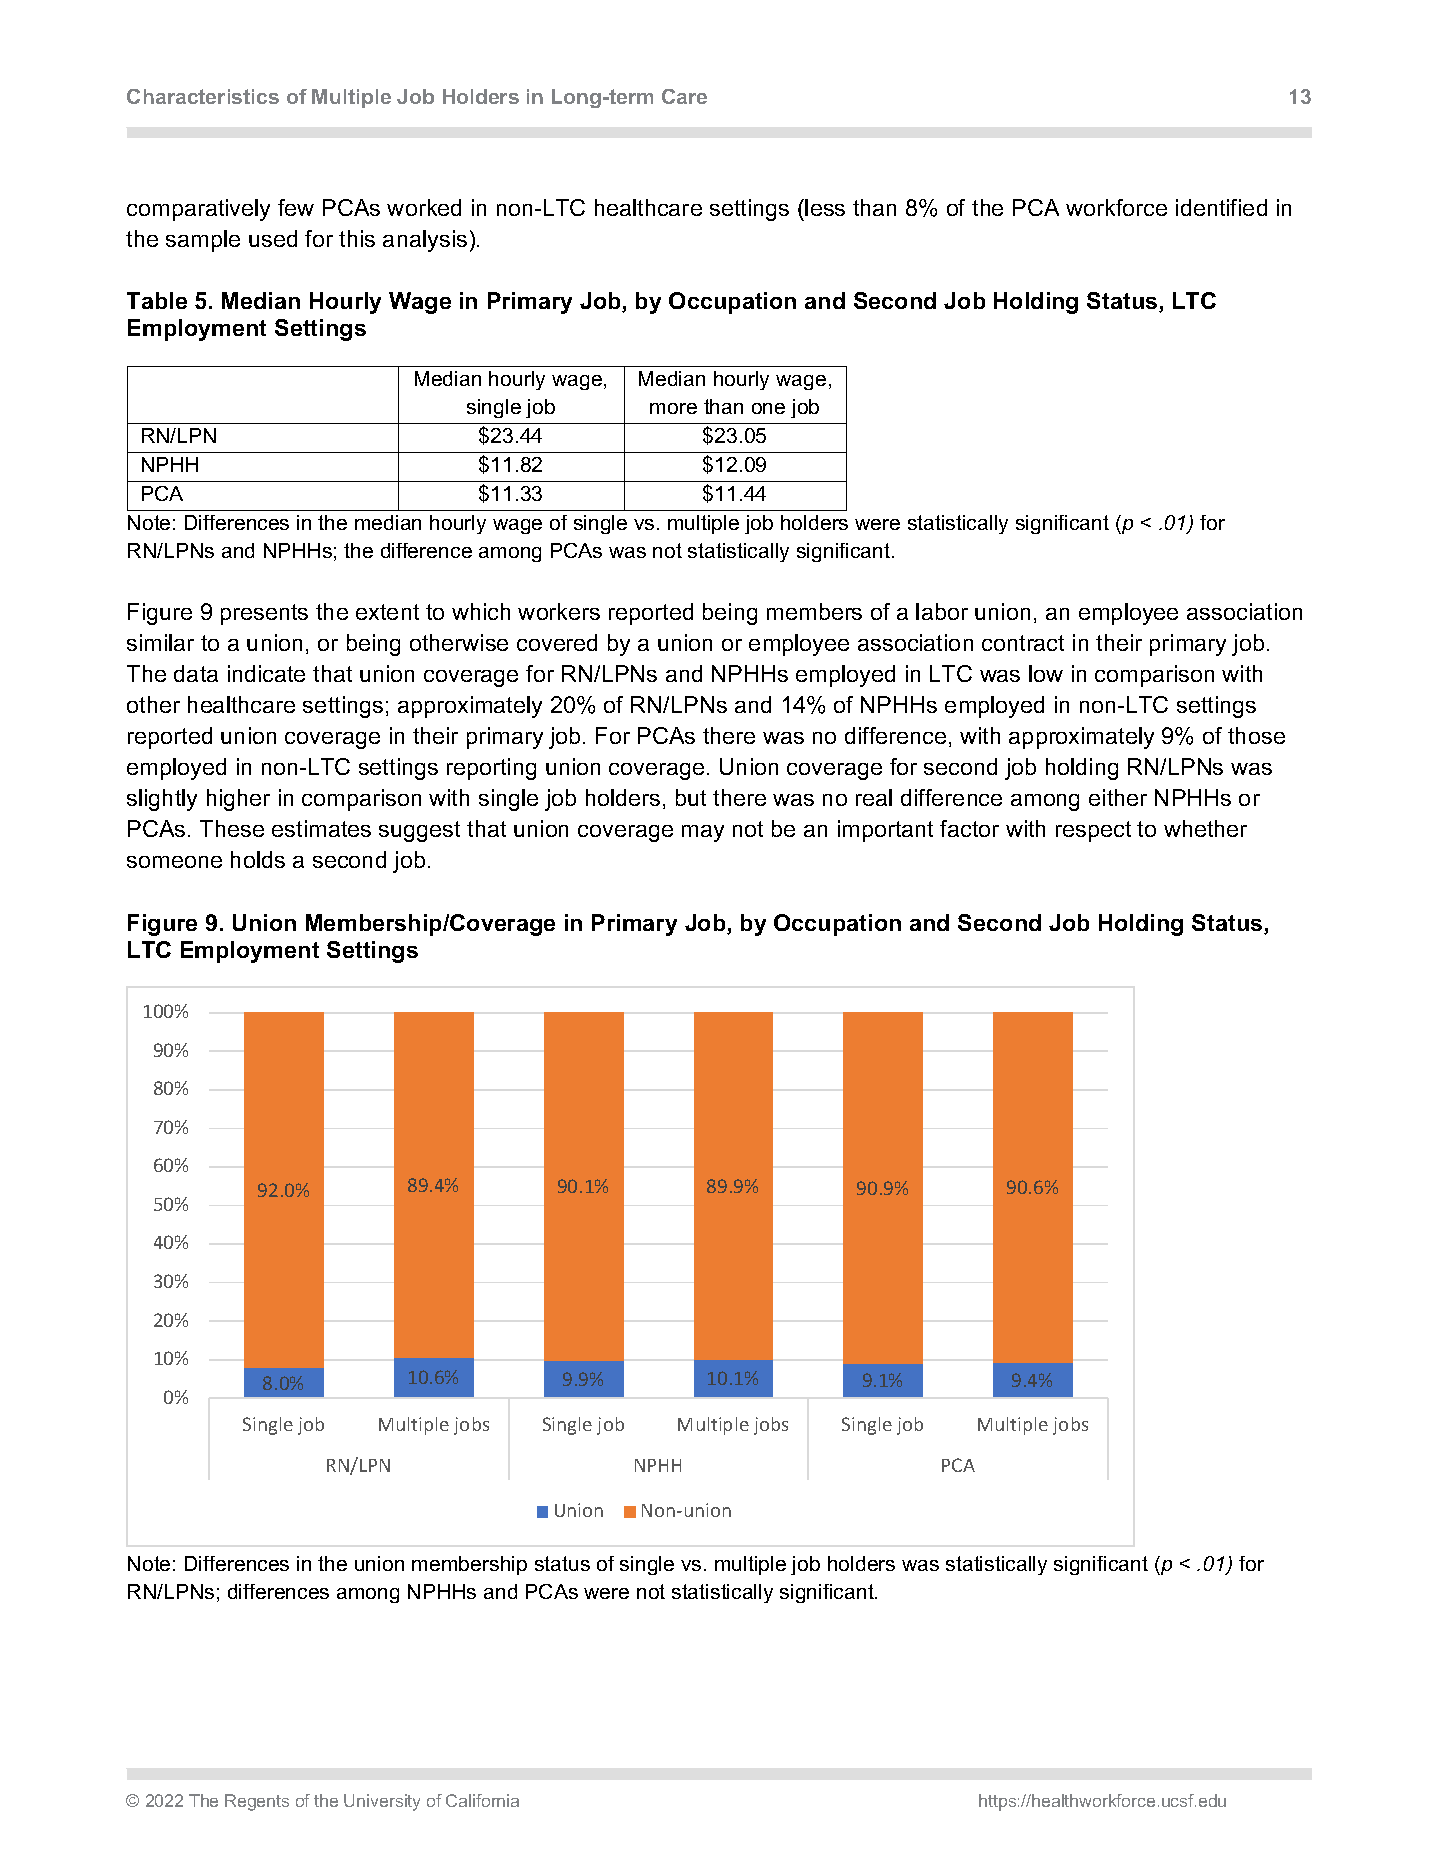 The image size is (1439, 1862). I want to click on may, so click(703, 833).
